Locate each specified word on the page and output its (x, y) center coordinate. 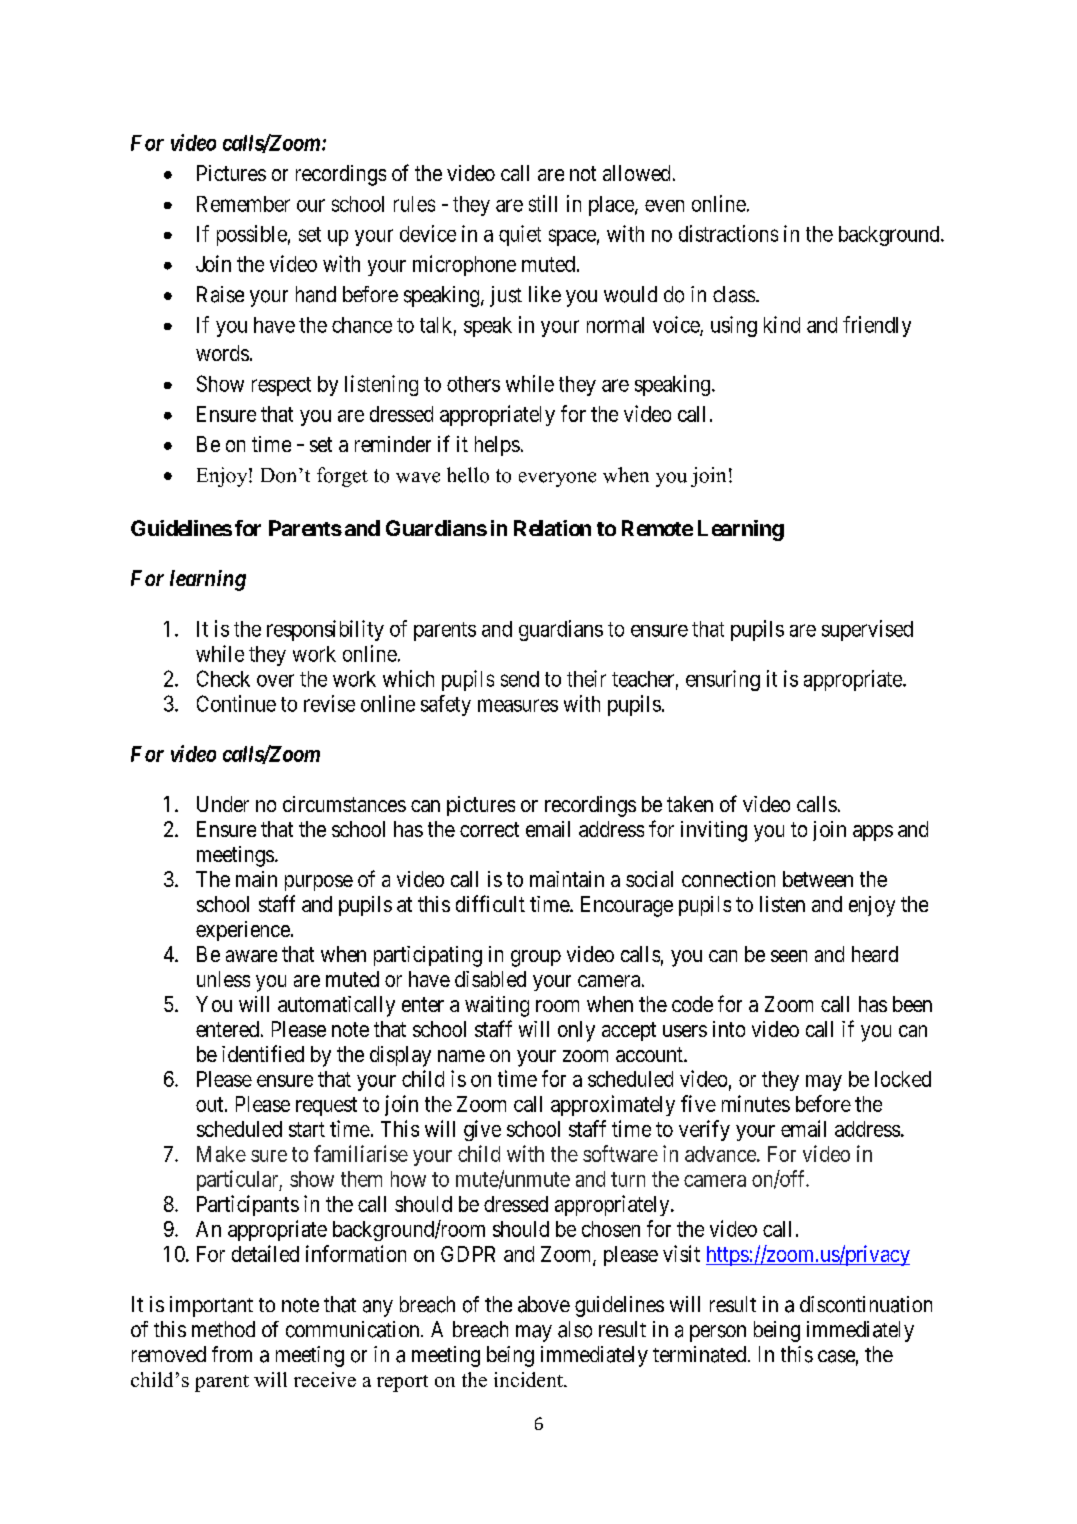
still (543, 203)
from (232, 1354)
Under (223, 804)
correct (489, 829)
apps (873, 833)
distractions (728, 233)
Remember (243, 204)
